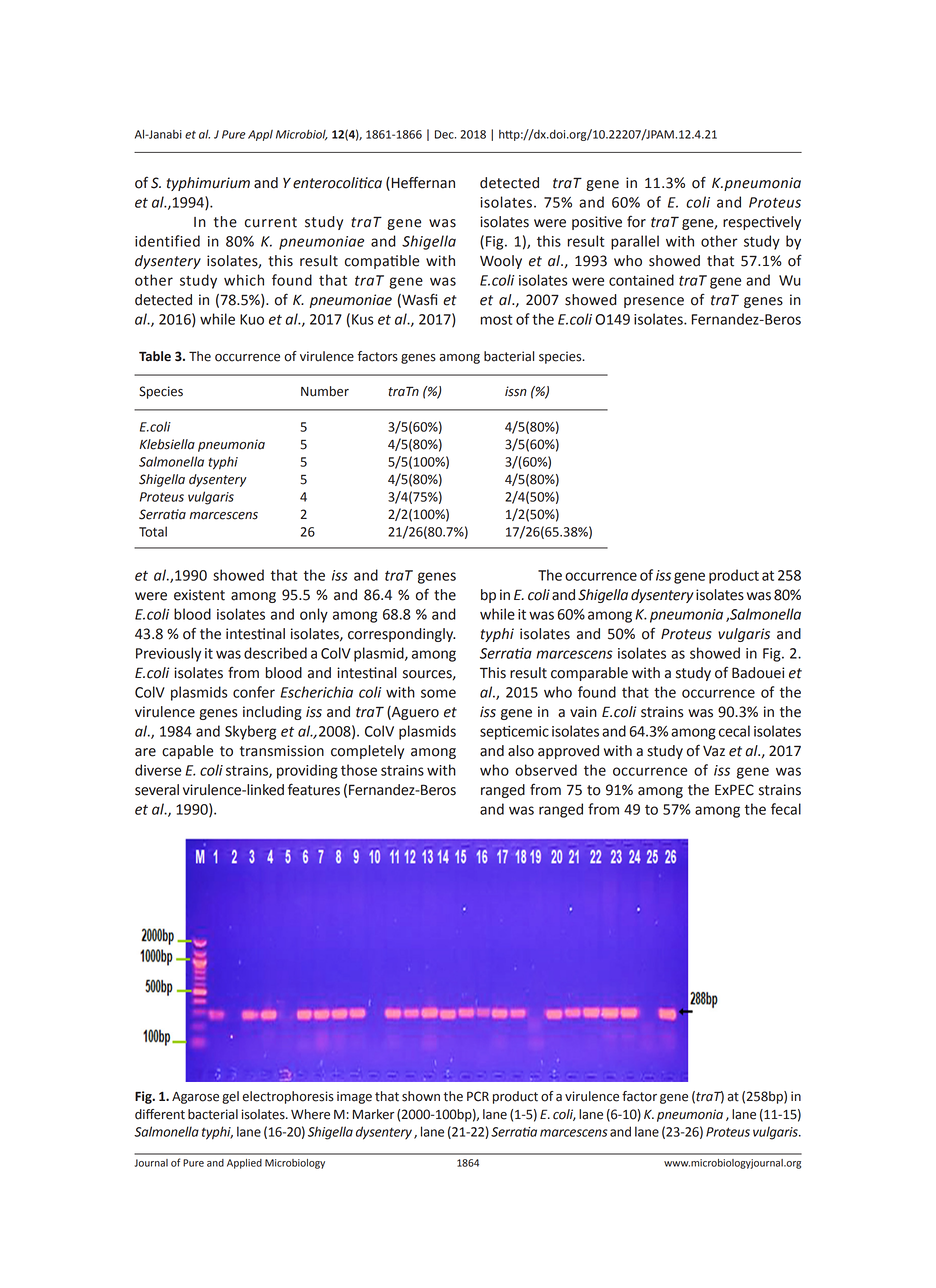  I want to click on several, so click(157, 790).
